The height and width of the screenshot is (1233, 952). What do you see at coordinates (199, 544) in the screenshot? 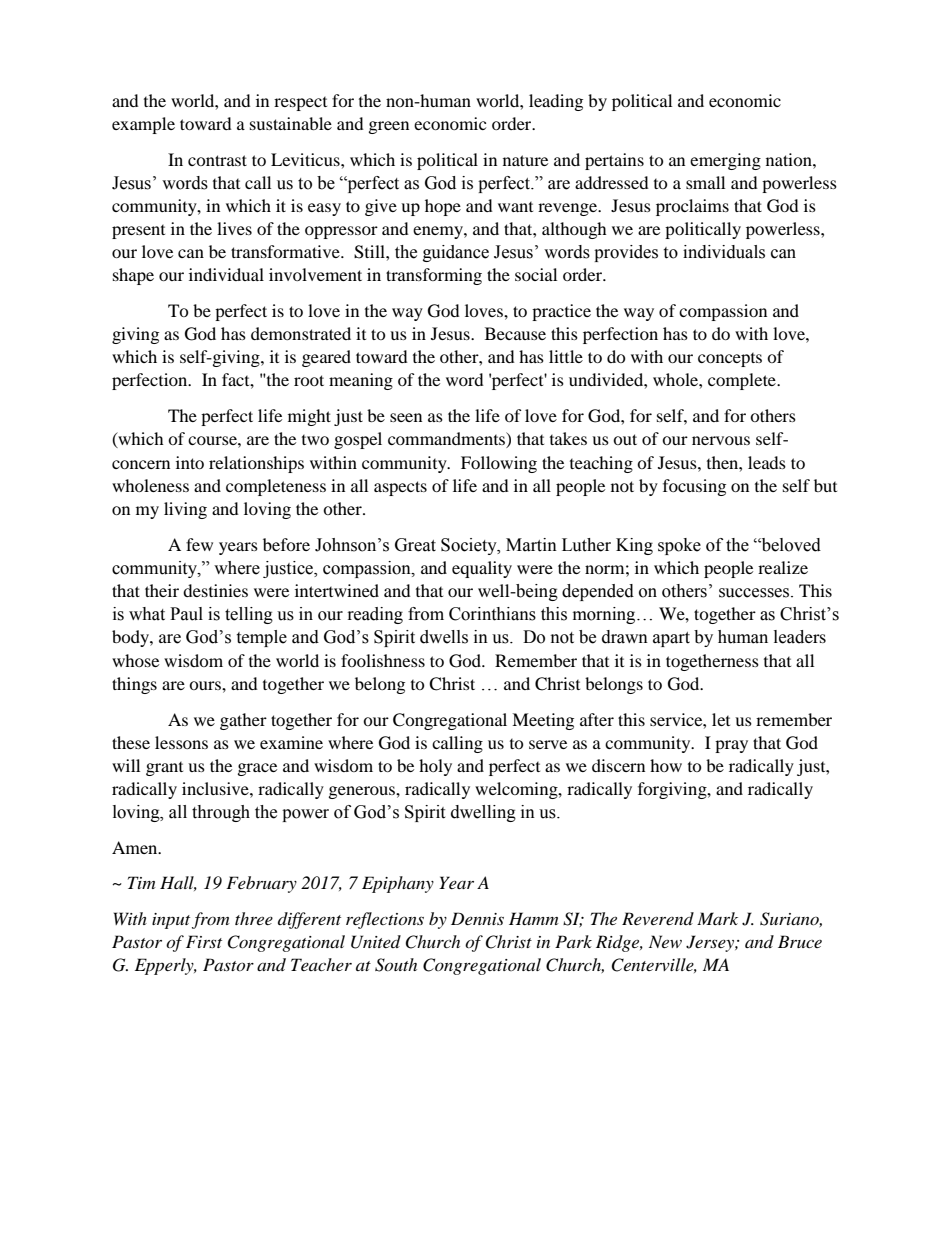
I see `few` at bounding box center [199, 544].
